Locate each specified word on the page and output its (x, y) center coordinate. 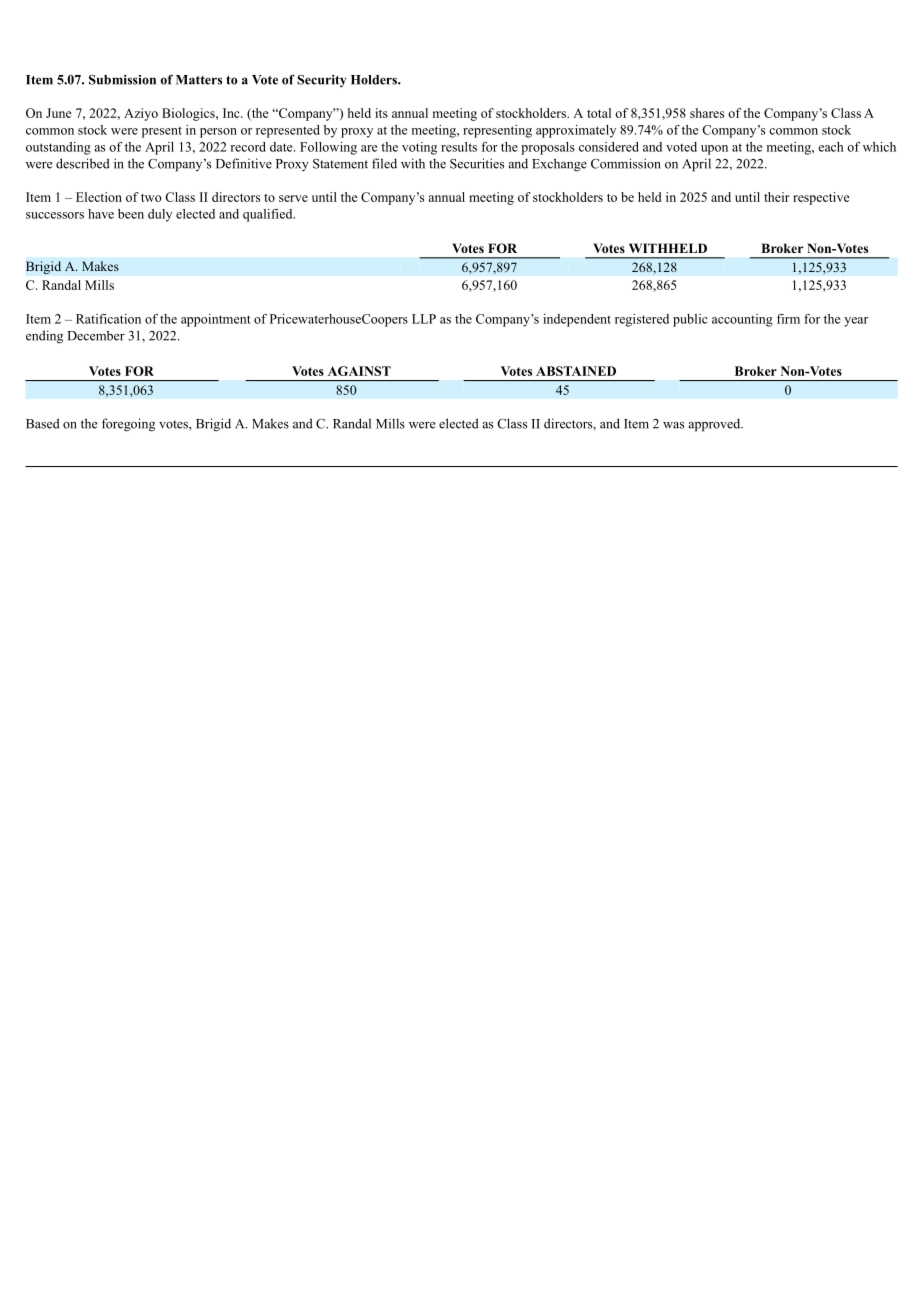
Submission (122, 80)
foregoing (128, 425)
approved (716, 425)
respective (821, 198)
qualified (269, 215)
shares (707, 113)
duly (160, 215)
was (673, 425)
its (381, 113)
